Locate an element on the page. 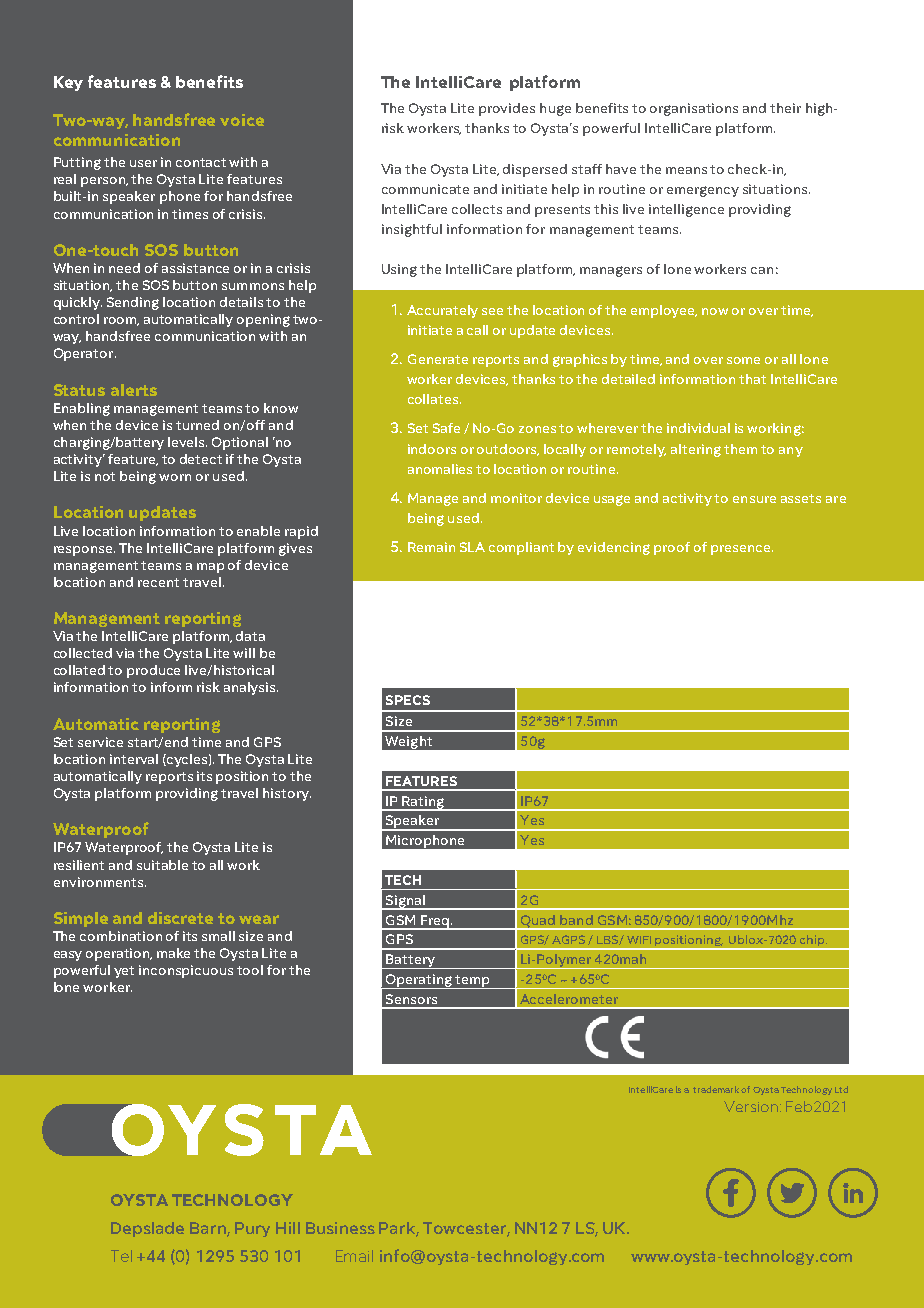 The height and width of the page is (1308, 924). their is located at coordinates (785, 108).
